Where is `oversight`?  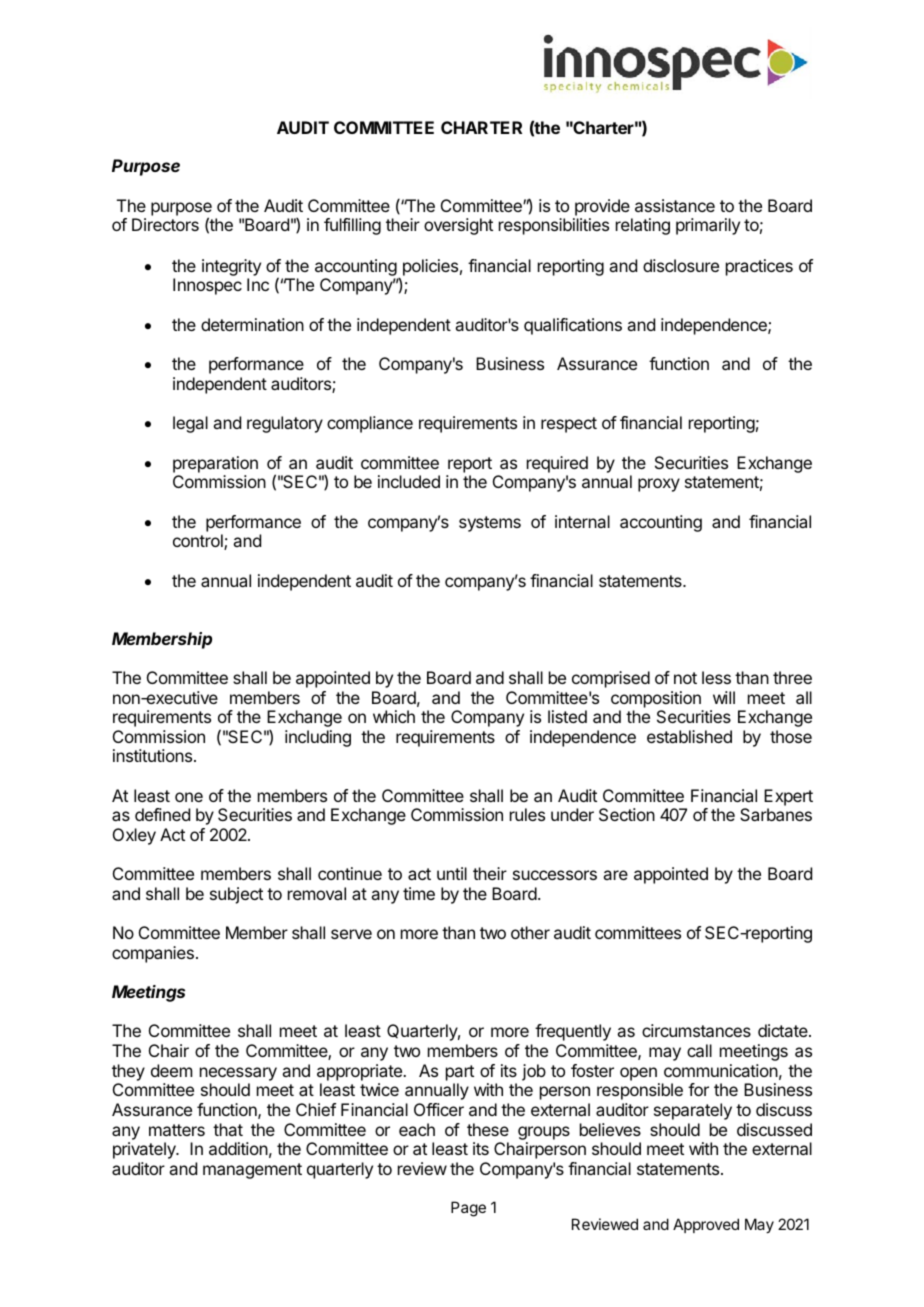
oversight is located at coordinates (458, 226).
